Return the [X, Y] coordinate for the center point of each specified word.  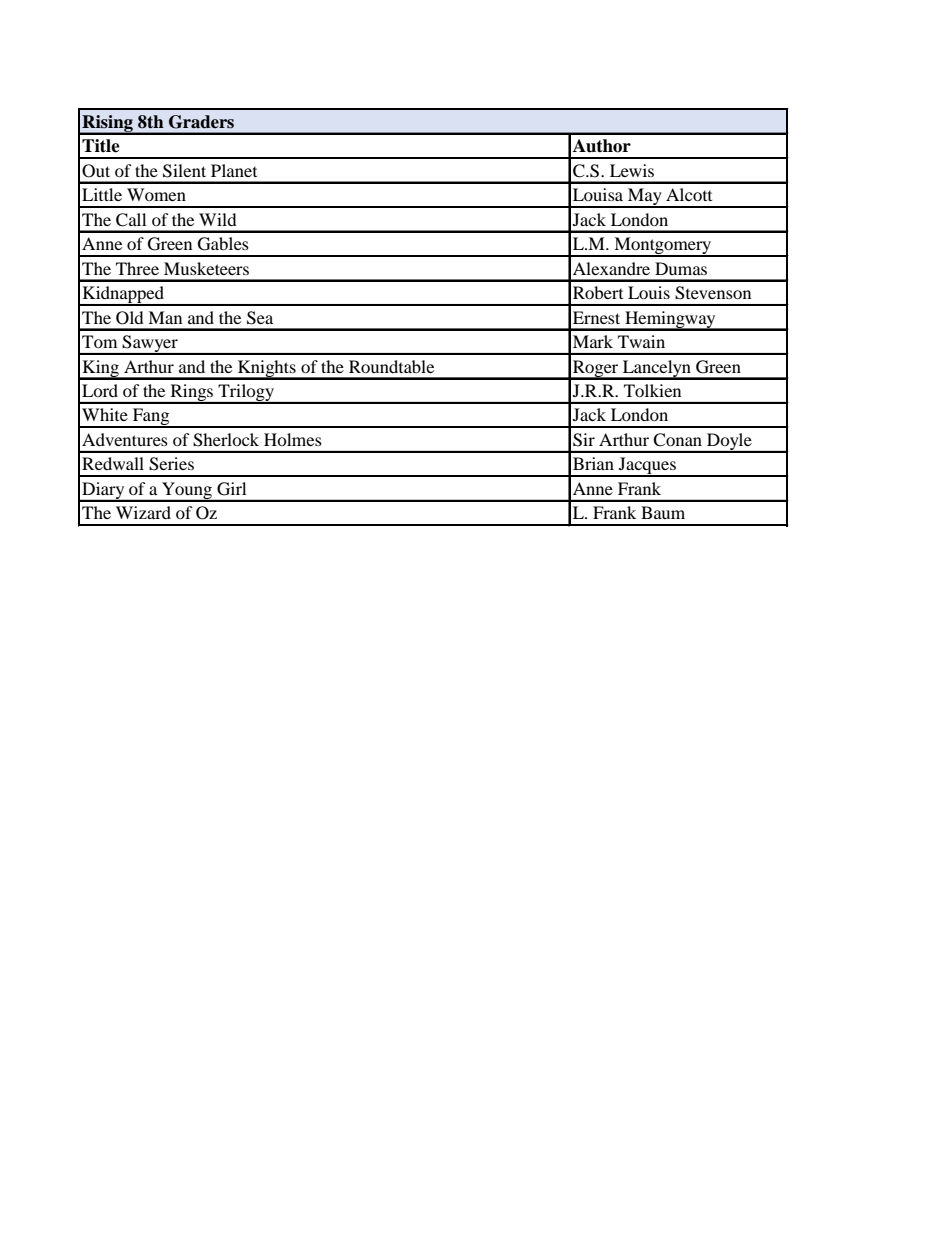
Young [187, 491]
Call [131, 220]
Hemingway [670, 320]
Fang [151, 418]
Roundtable [391, 366]
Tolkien [652, 390]
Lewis [632, 170]
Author [602, 146]
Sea [260, 318]
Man [165, 317]
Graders [201, 122]
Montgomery [663, 247]
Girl [231, 489]
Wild [218, 219]
